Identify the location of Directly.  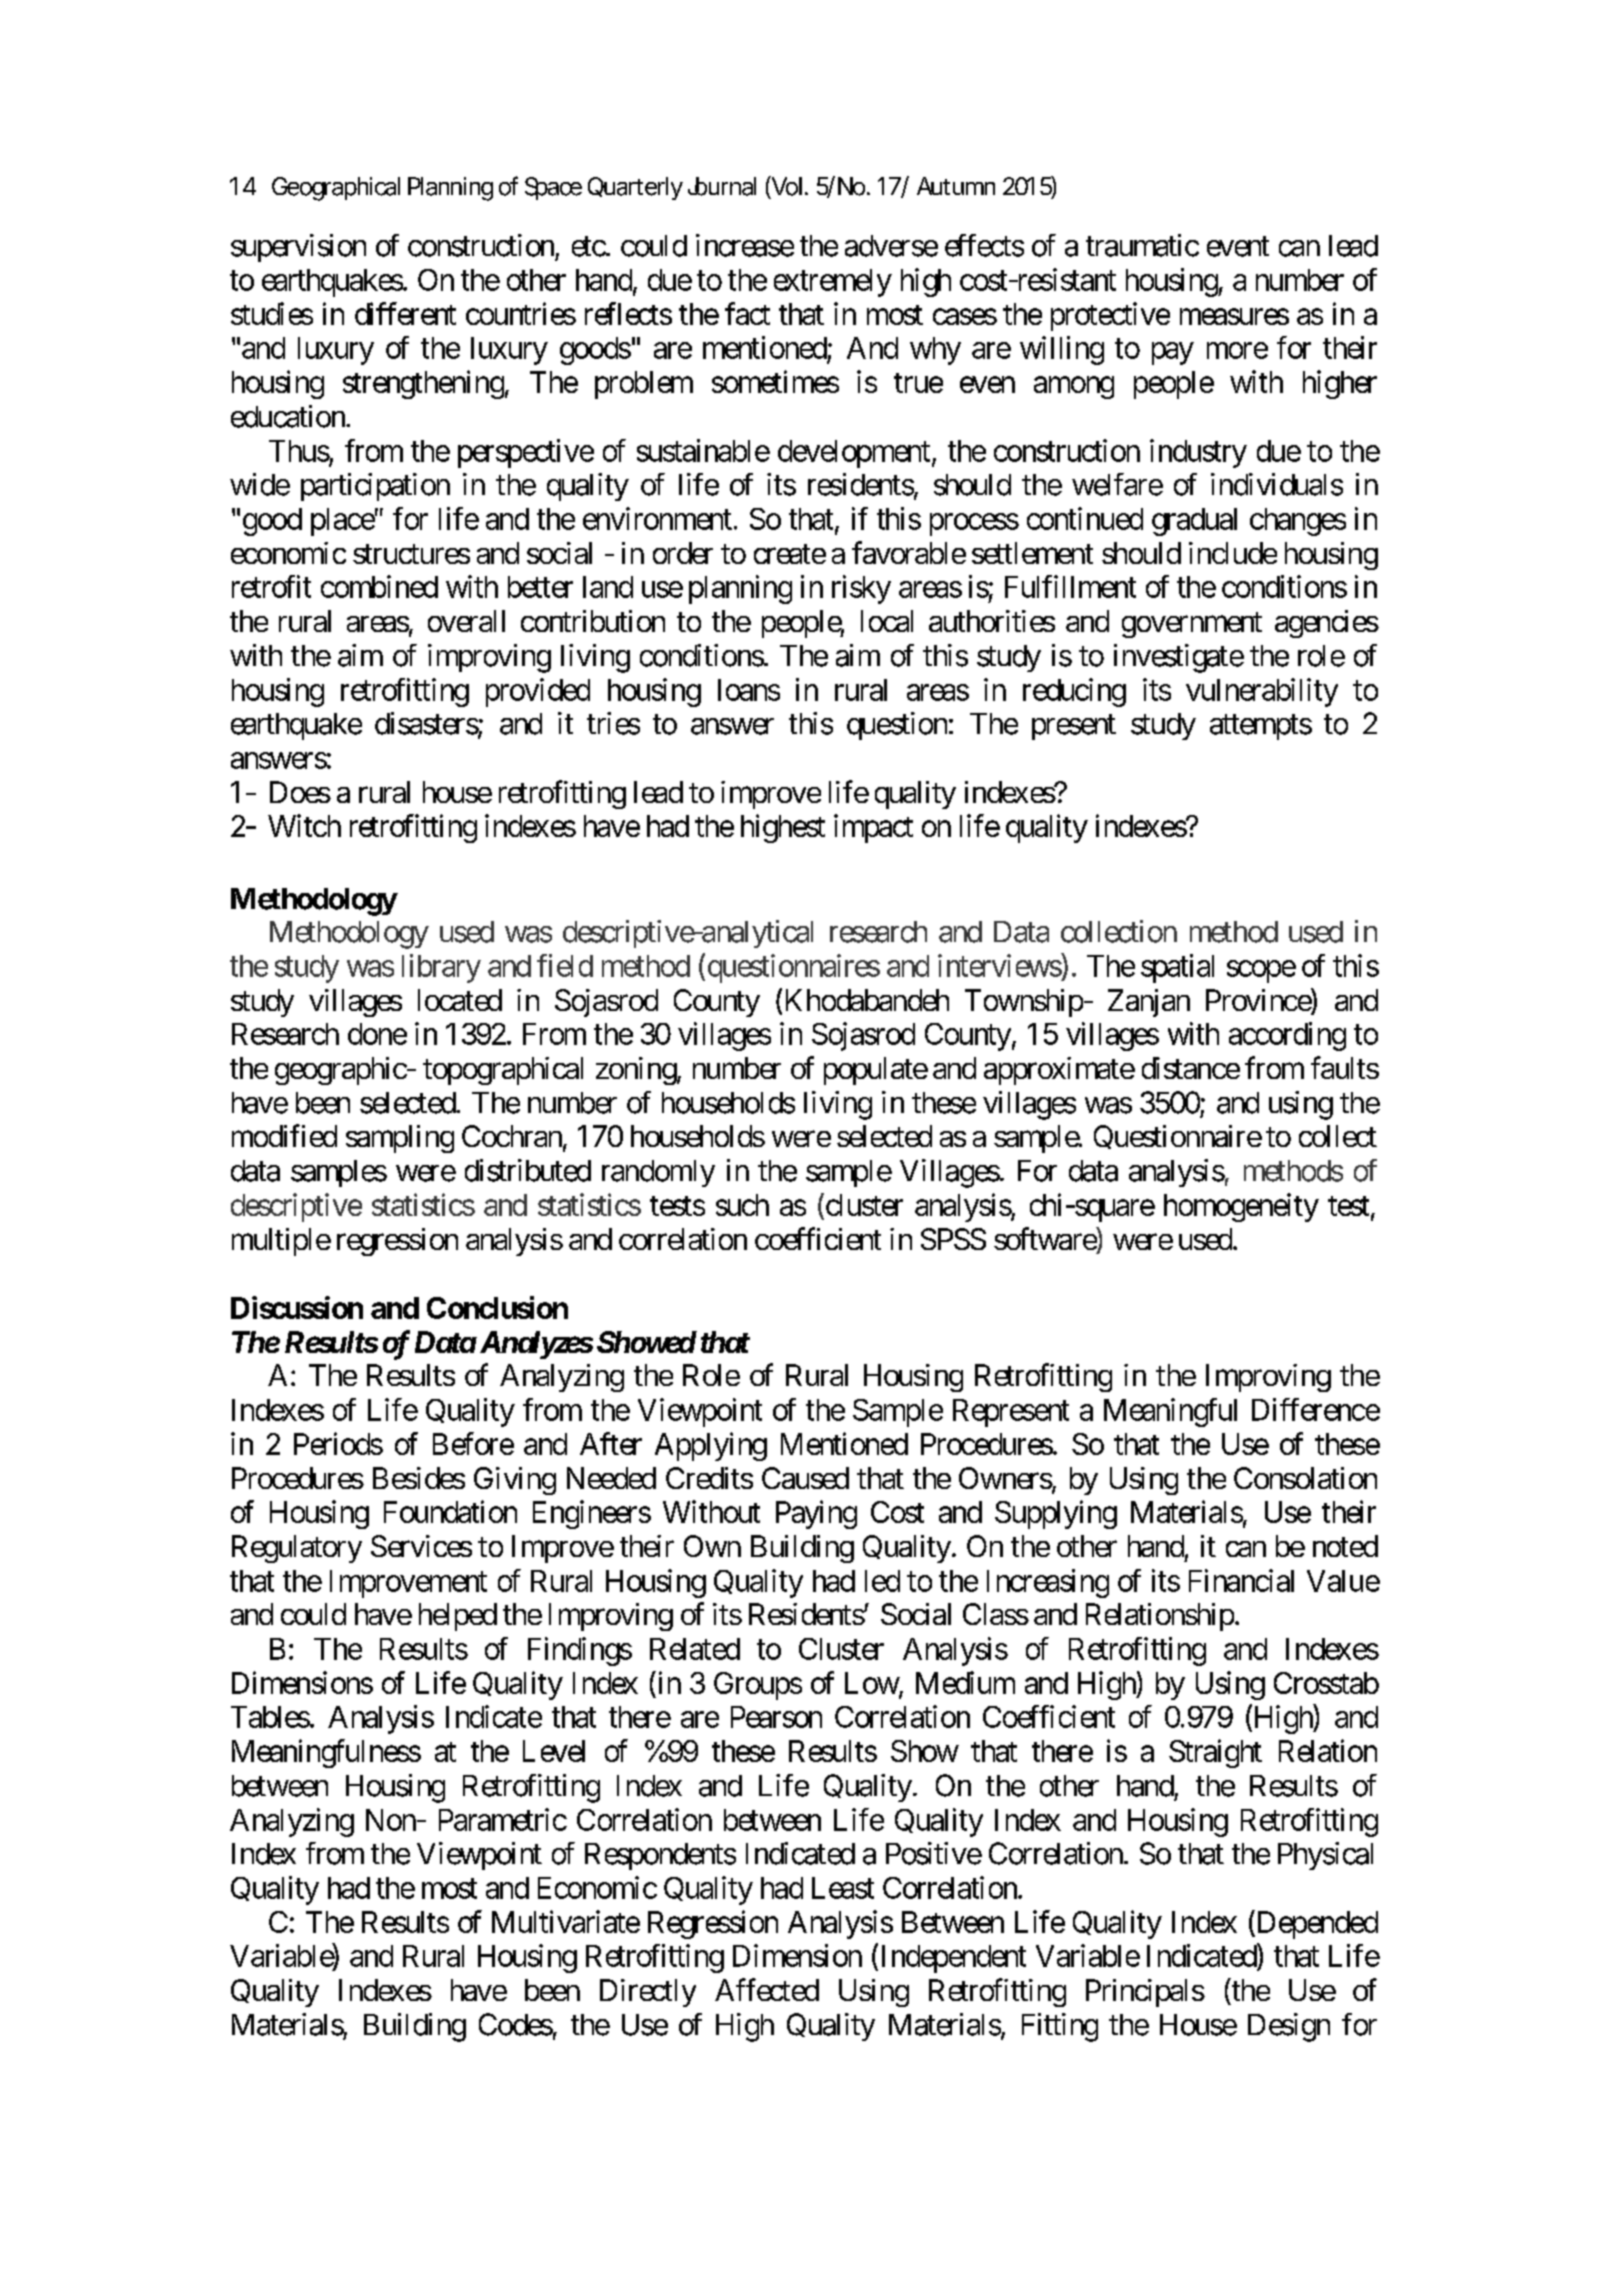
(648, 1993).
